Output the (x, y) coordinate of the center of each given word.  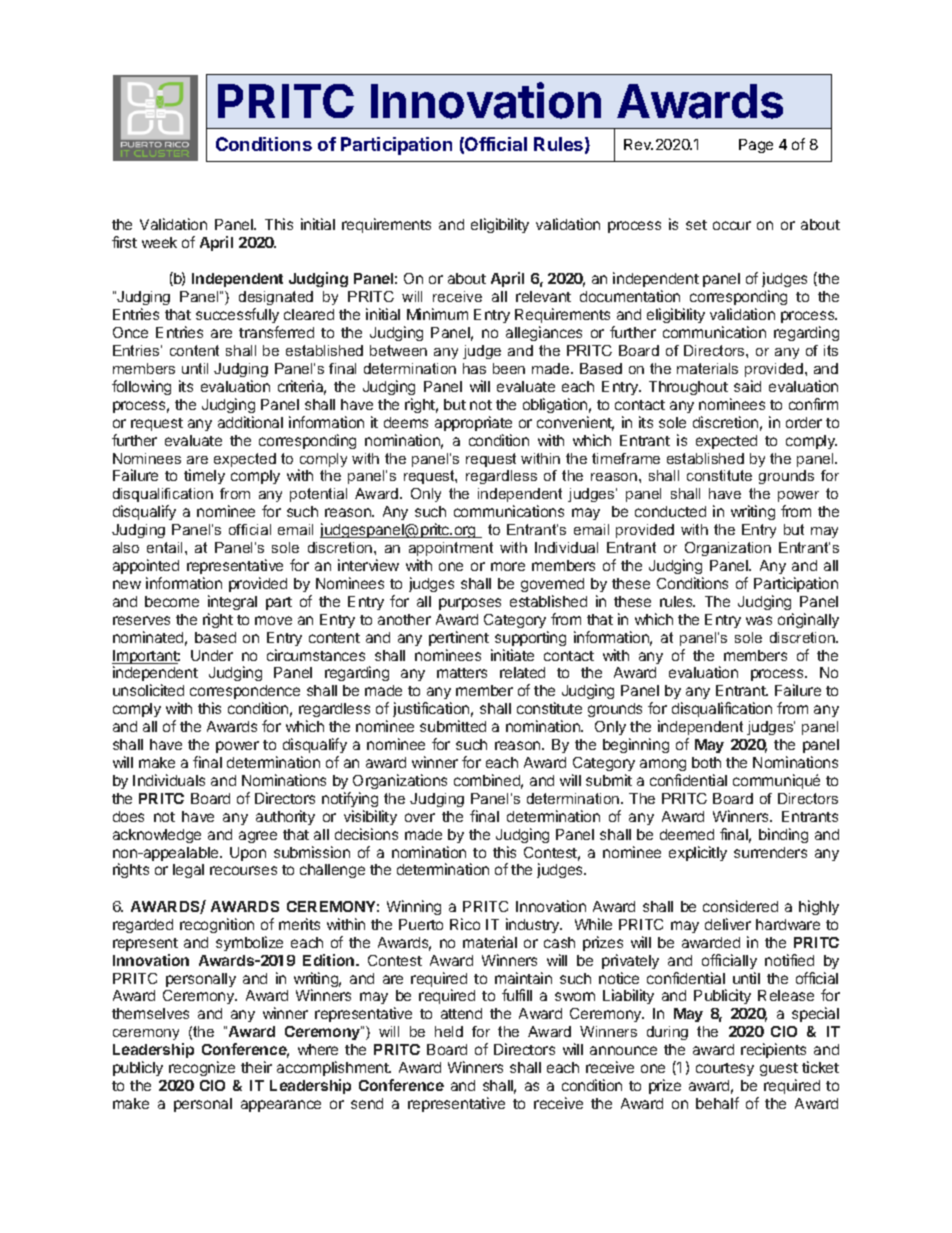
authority (285, 817)
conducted (670, 511)
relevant (543, 296)
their (256, 1067)
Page (756, 146)
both (706, 762)
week (159, 242)
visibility (370, 817)
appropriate (473, 423)
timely (204, 476)
